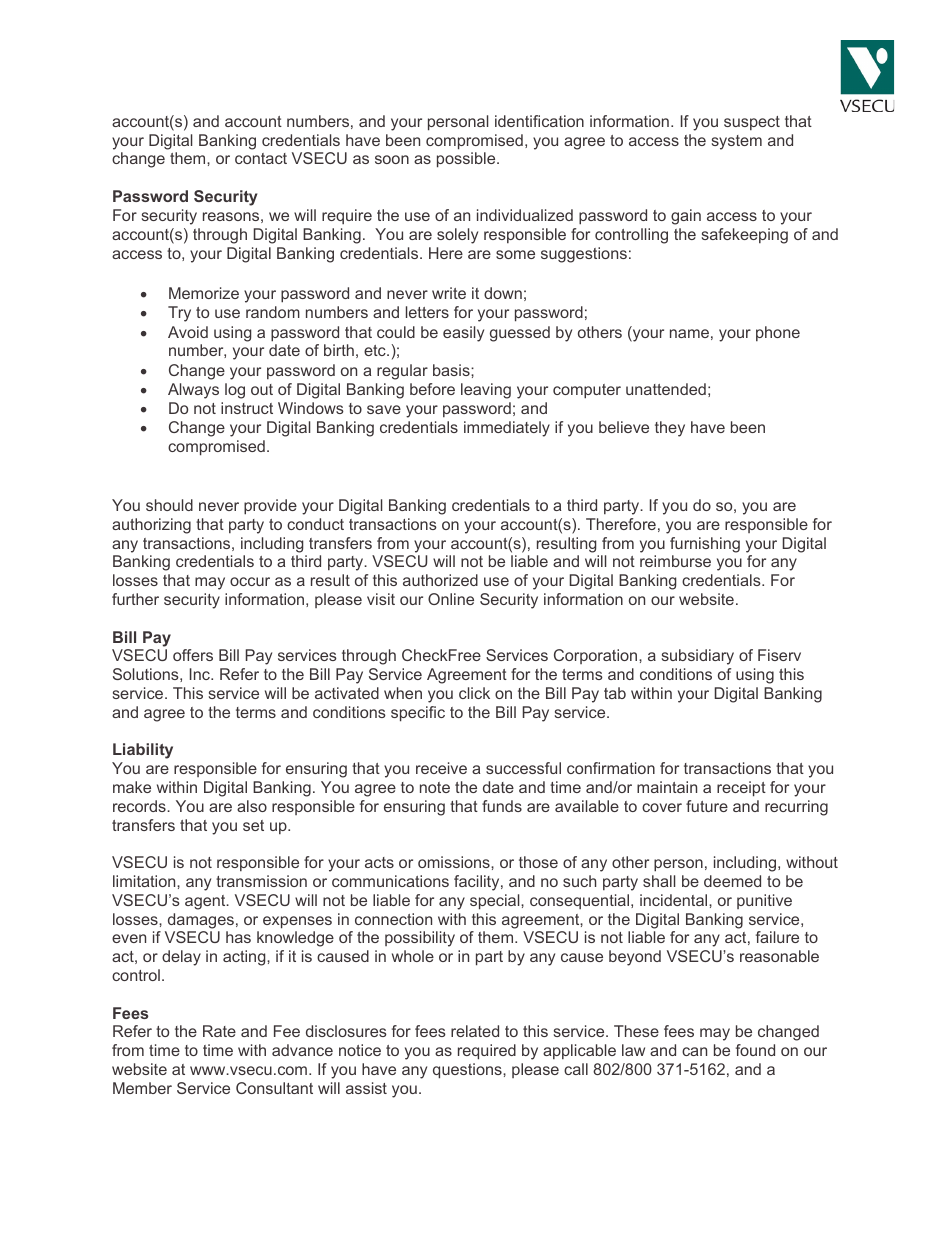 This screenshot has height=1233, width=952. I want to click on system, so click(737, 142).
